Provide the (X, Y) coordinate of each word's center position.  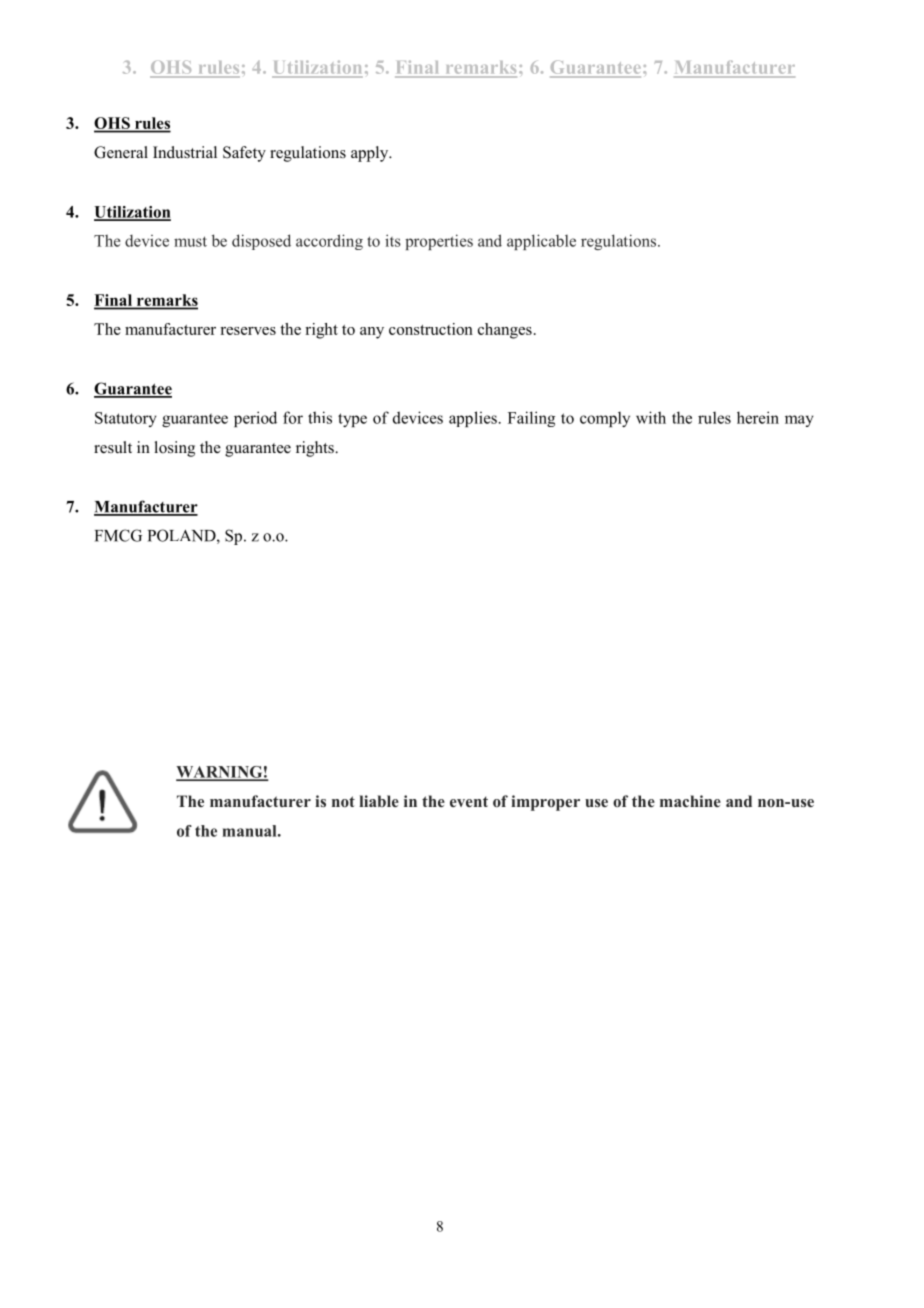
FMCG (118, 535)
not (343, 801)
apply (371, 154)
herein (758, 417)
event (469, 801)
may (799, 421)
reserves (248, 331)
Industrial (185, 152)
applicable (541, 242)
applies (473, 419)
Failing (531, 419)
